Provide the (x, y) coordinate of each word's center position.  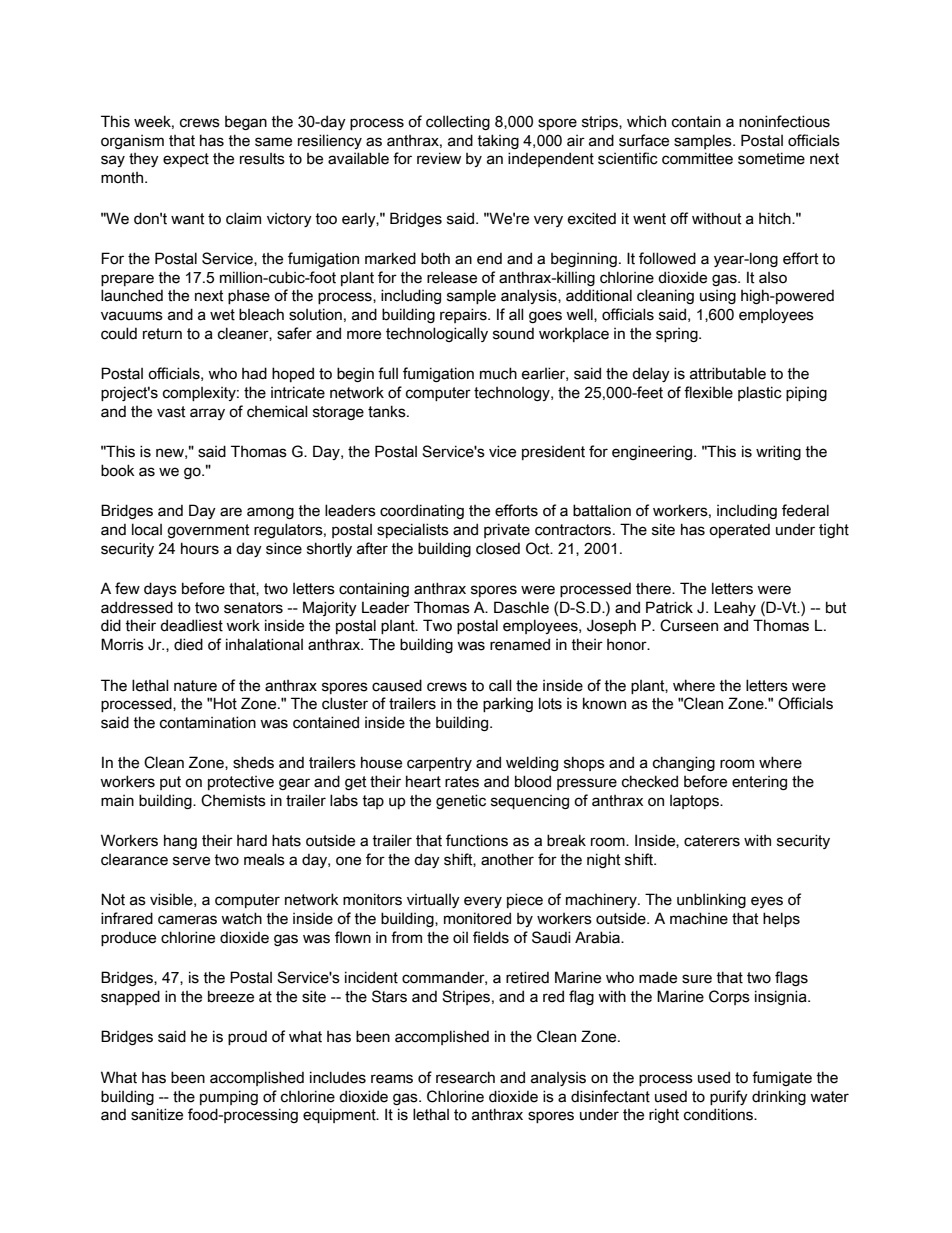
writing (778, 452)
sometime (771, 158)
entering (759, 783)
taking (498, 141)
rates (462, 782)
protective (241, 783)
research (465, 1077)
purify (729, 1097)
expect (186, 160)
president (553, 452)
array (207, 414)
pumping (229, 1097)
